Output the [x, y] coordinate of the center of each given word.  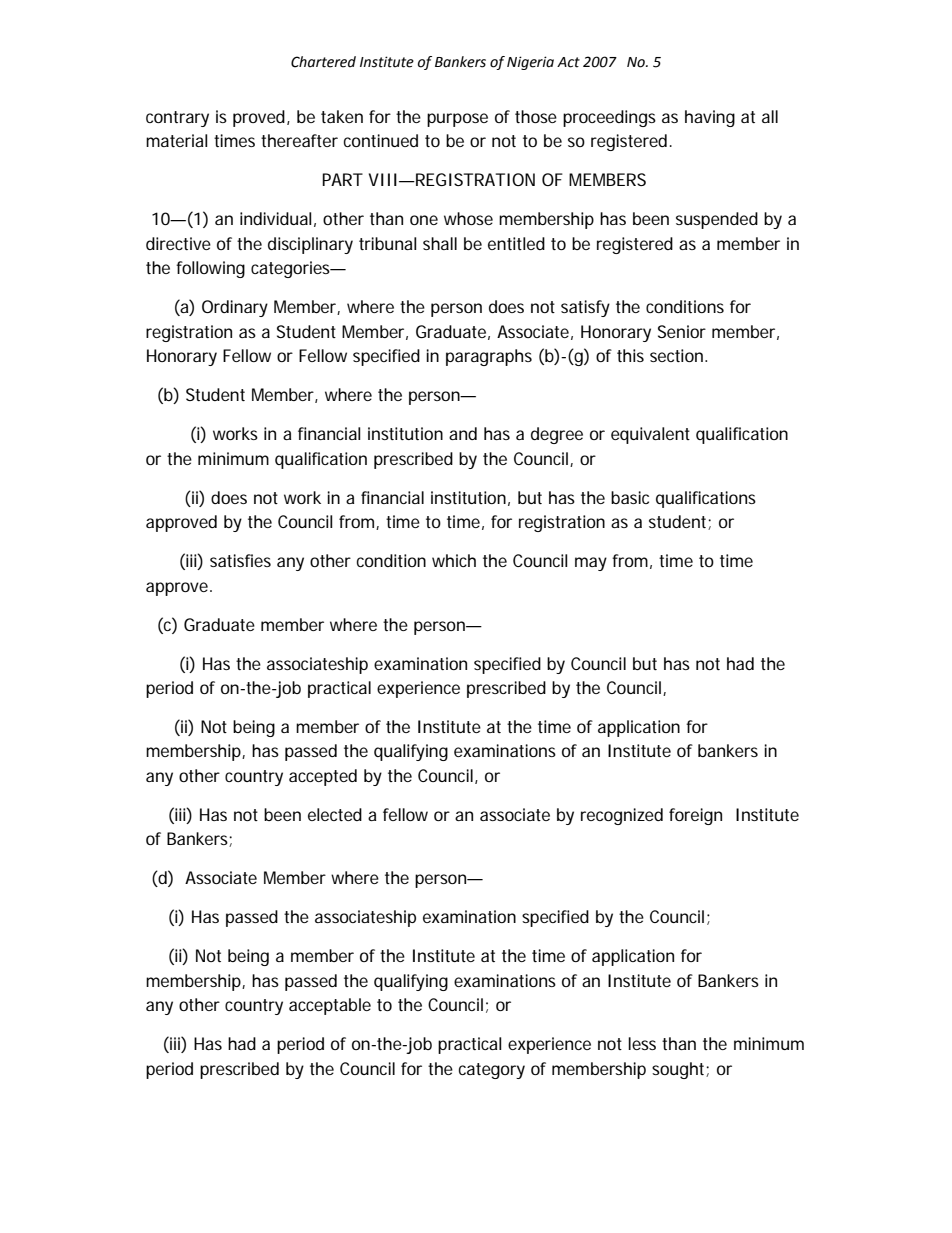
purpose [457, 120]
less [642, 1043]
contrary [177, 119]
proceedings [609, 118]
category [492, 1071]
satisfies [240, 560]
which [454, 560]
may [591, 564]
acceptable [330, 1006]
